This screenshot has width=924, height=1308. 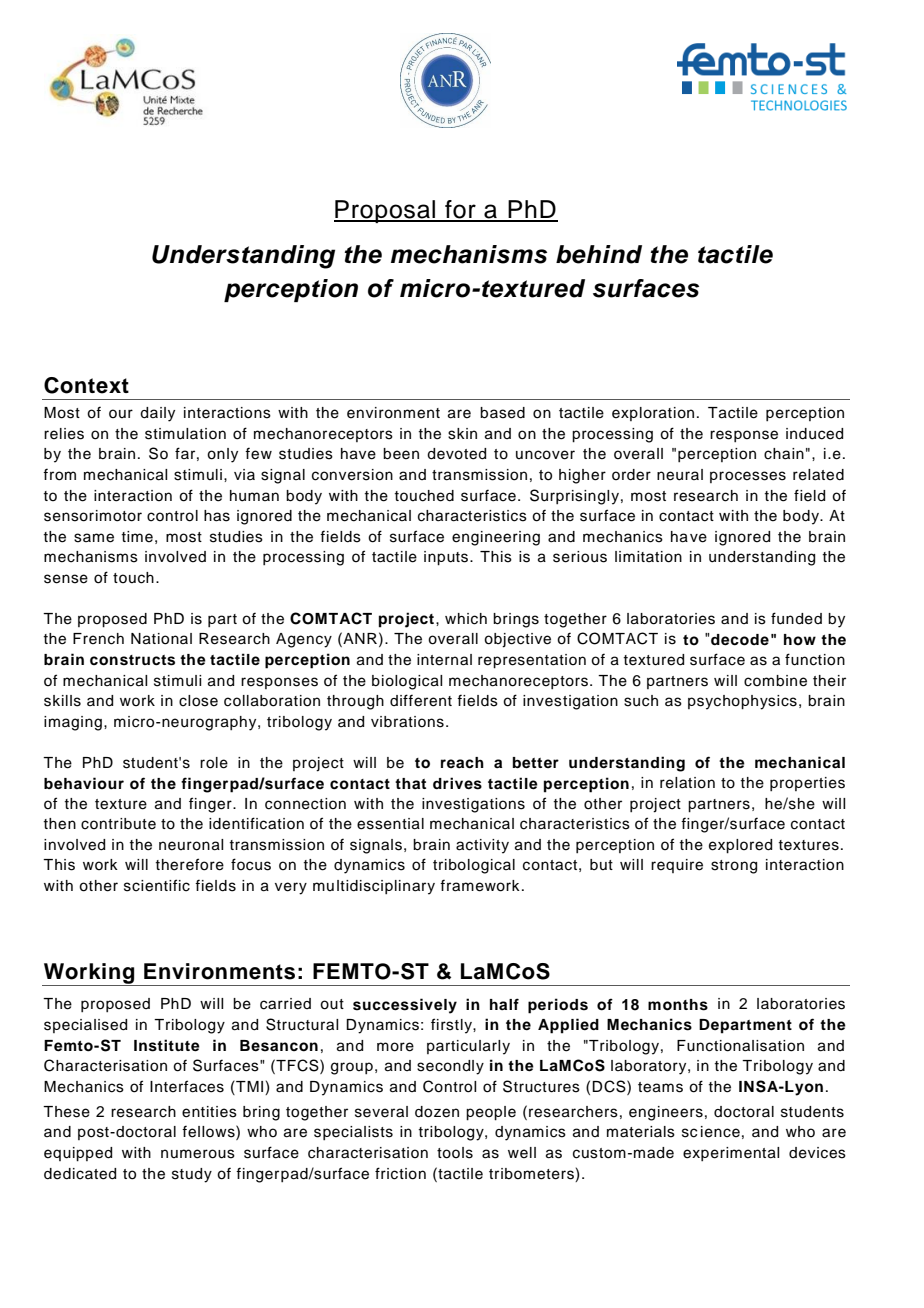 What do you see at coordinates (455, 1153) in the screenshot?
I see `tools` at bounding box center [455, 1153].
